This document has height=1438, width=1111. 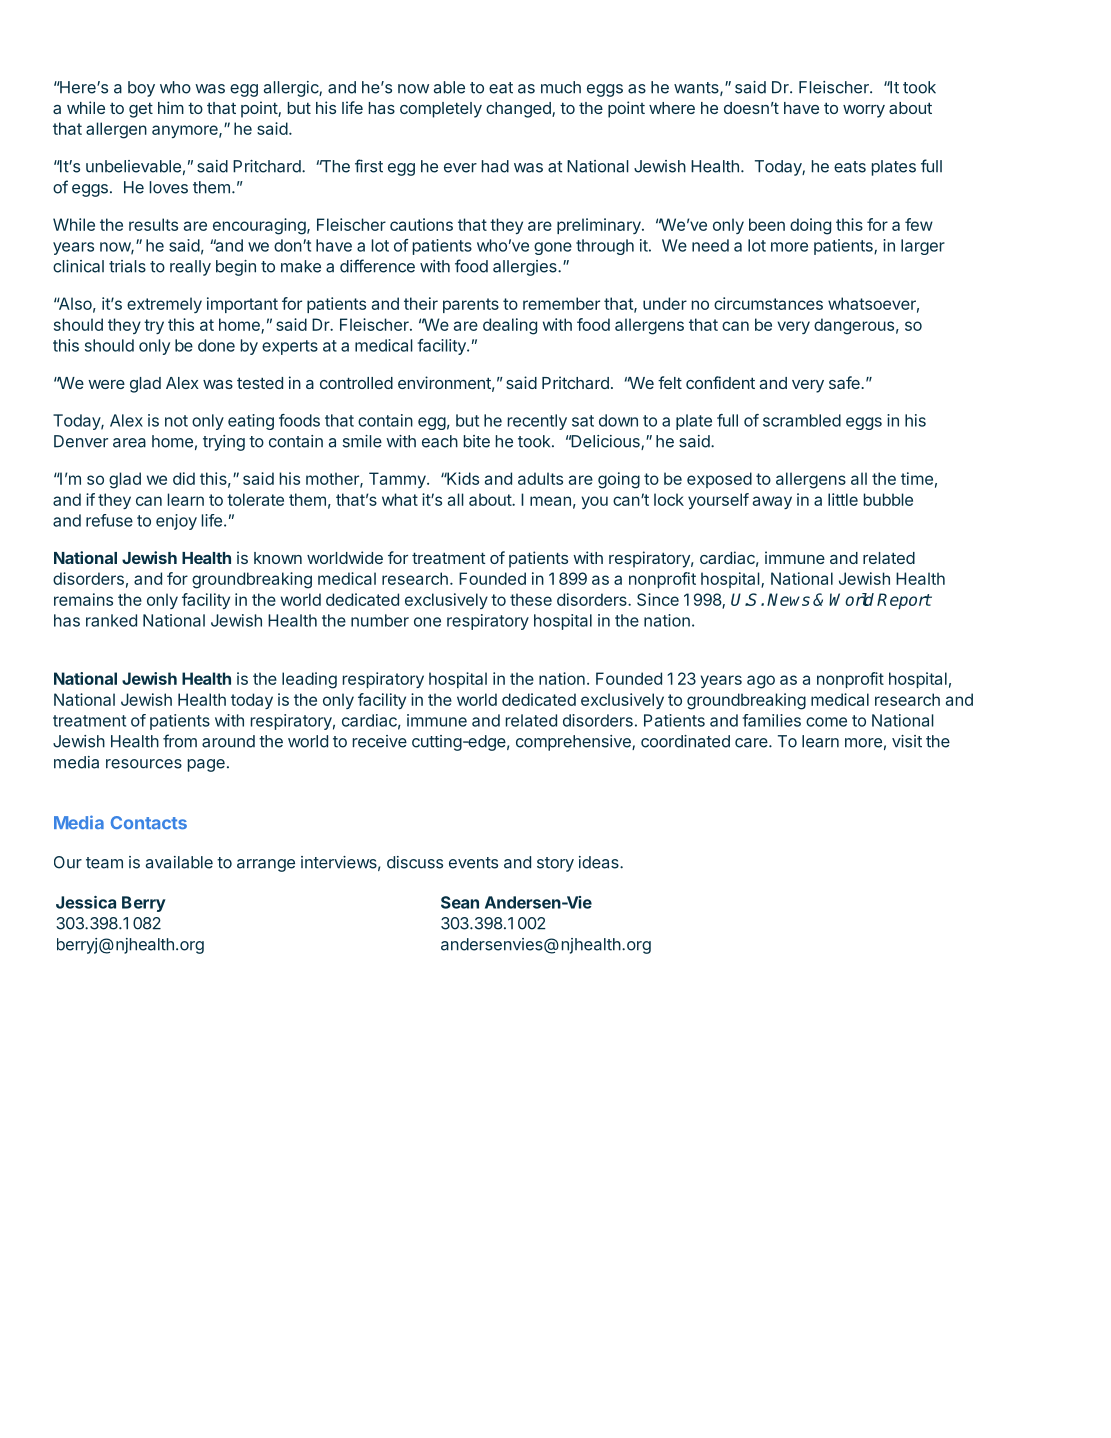 What do you see at coordinates (104, 863) in the document?
I see `team` at bounding box center [104, 863].
